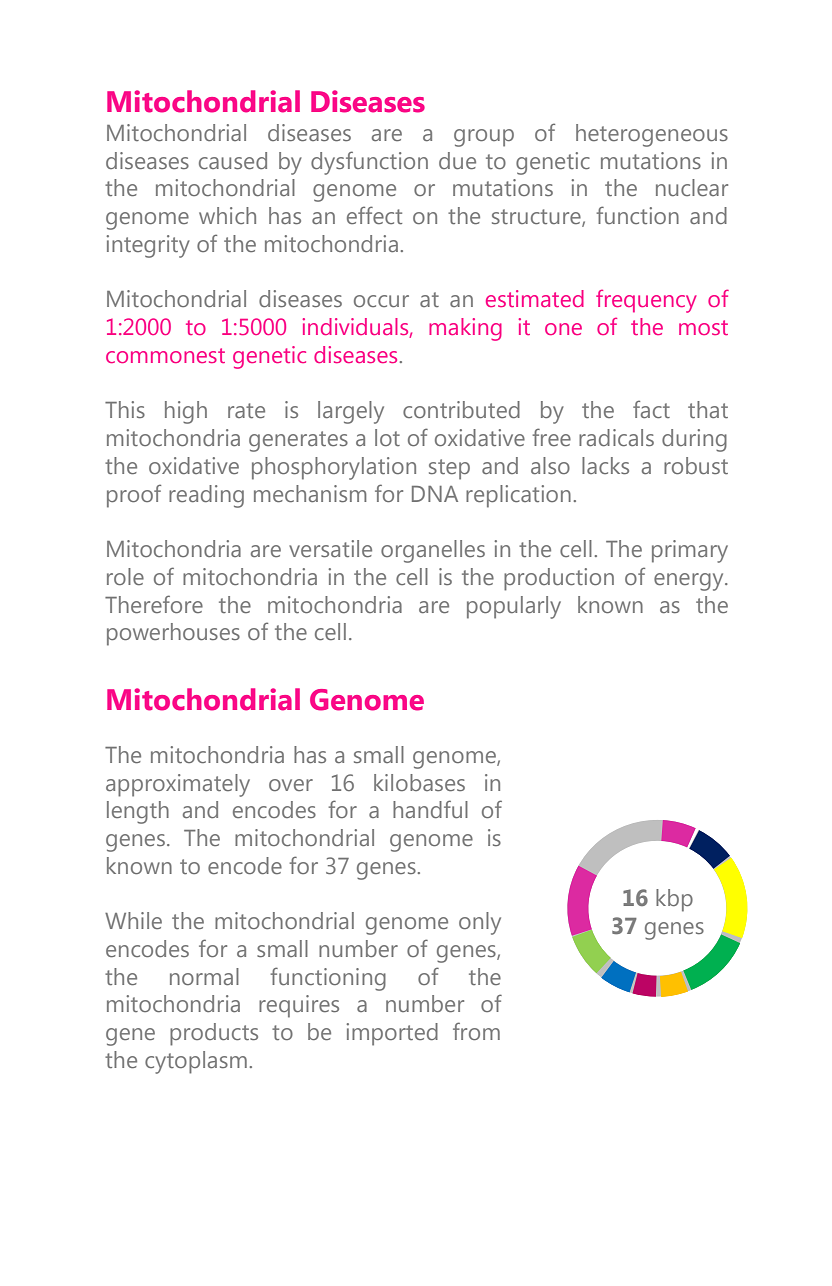 Image resolution: width=832 pixels, height=1286 pixels. Describe the element at coordinates (692, 187) in the screenshot. I see `nuclear` at that location.
